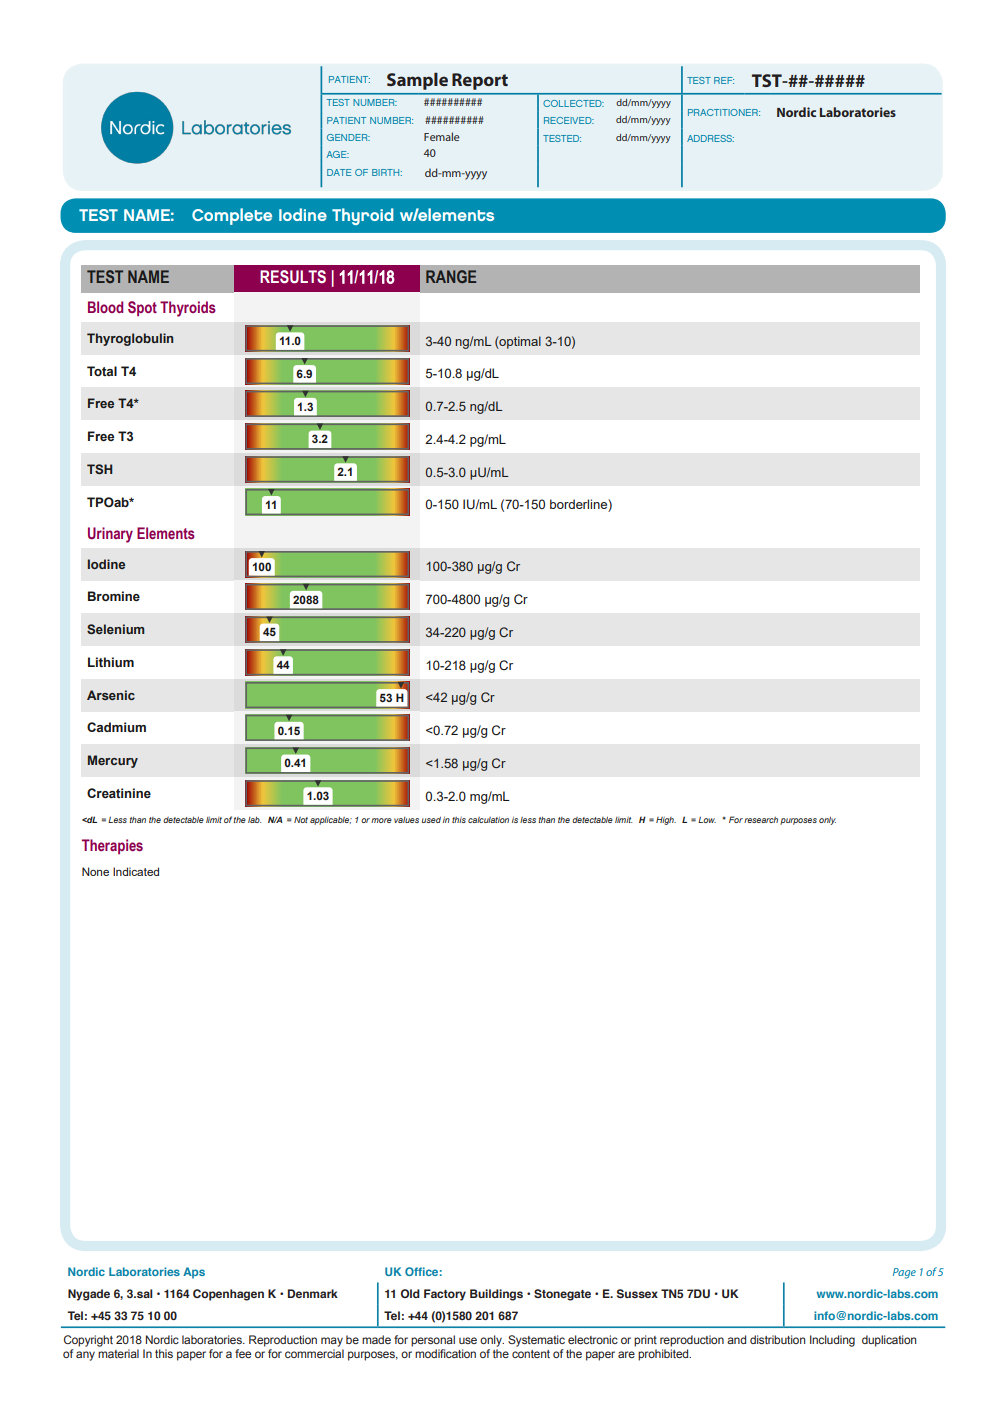 The image size is (1007, 1424). I want to click on RANGE, so click(451, 276).
